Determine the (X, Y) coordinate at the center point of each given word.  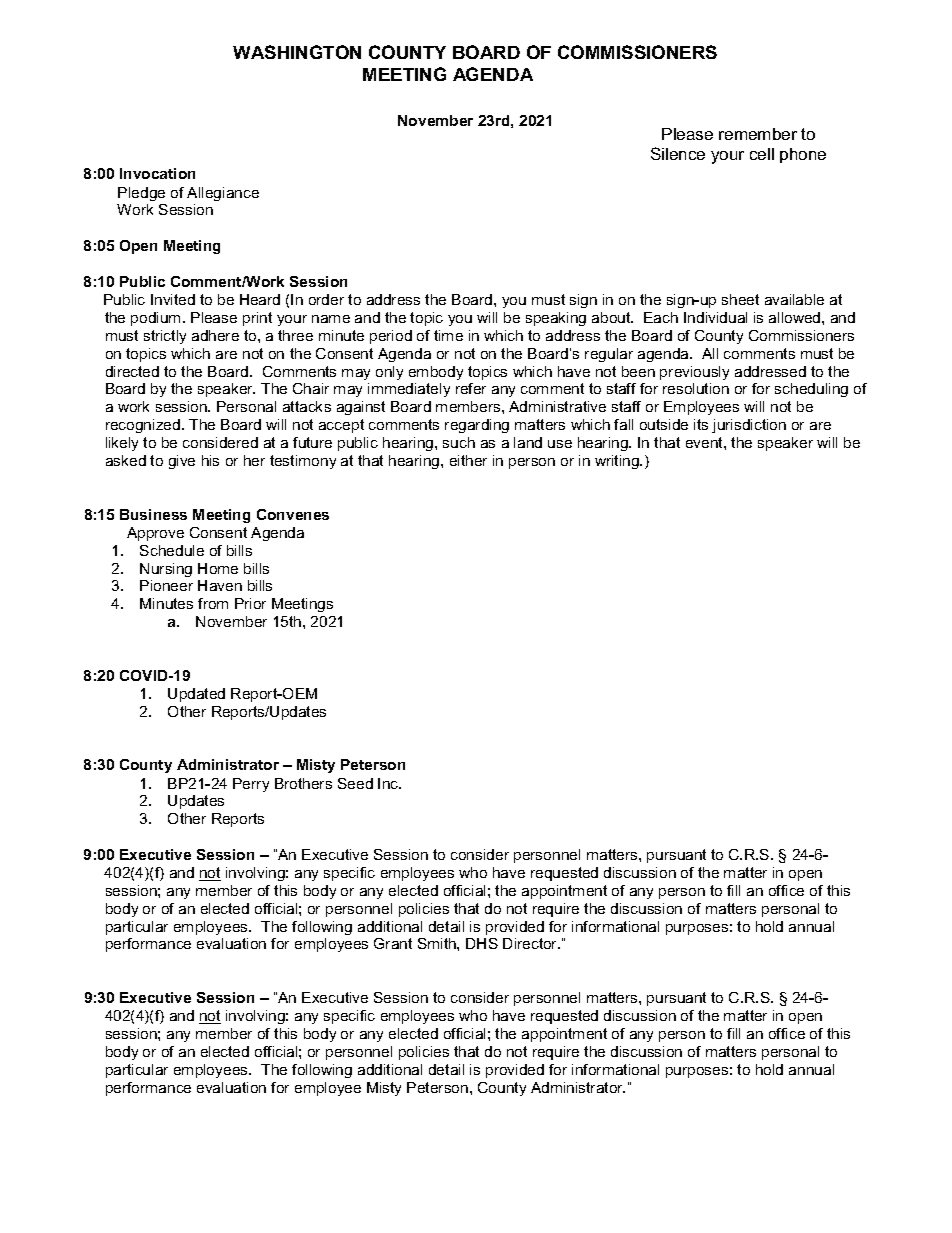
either (468, 460)
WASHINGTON (297, 52)
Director (531, 943)
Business (153, 514)
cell (762, 154)
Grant (393, 943)
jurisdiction (749, 426)
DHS (482, 943)
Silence (678, 153)
